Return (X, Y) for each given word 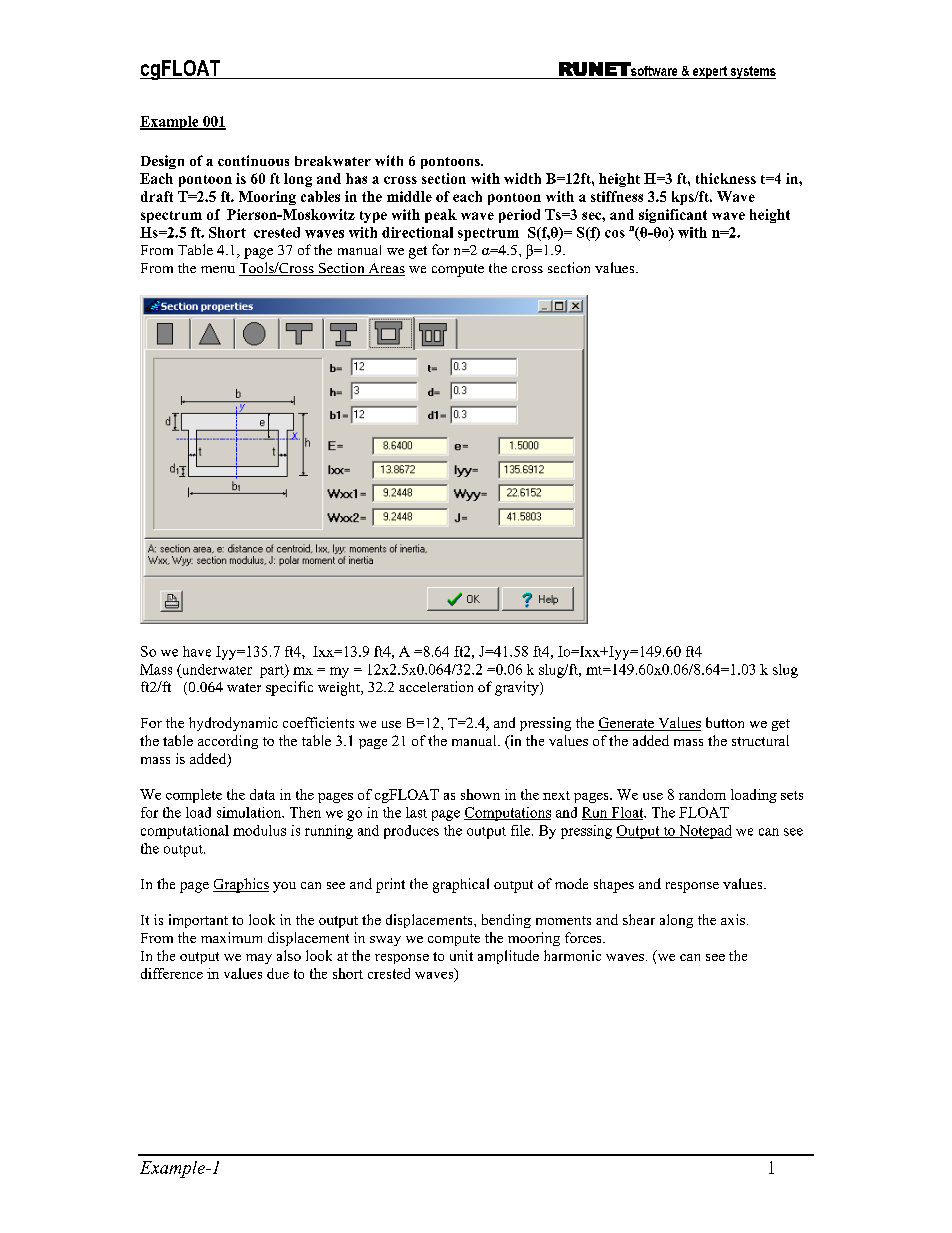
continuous (253, 160)
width (522, 178)
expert (709, 72)
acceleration (436, 686)
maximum (231, 937)
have (197, 651)
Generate (627, 724)
